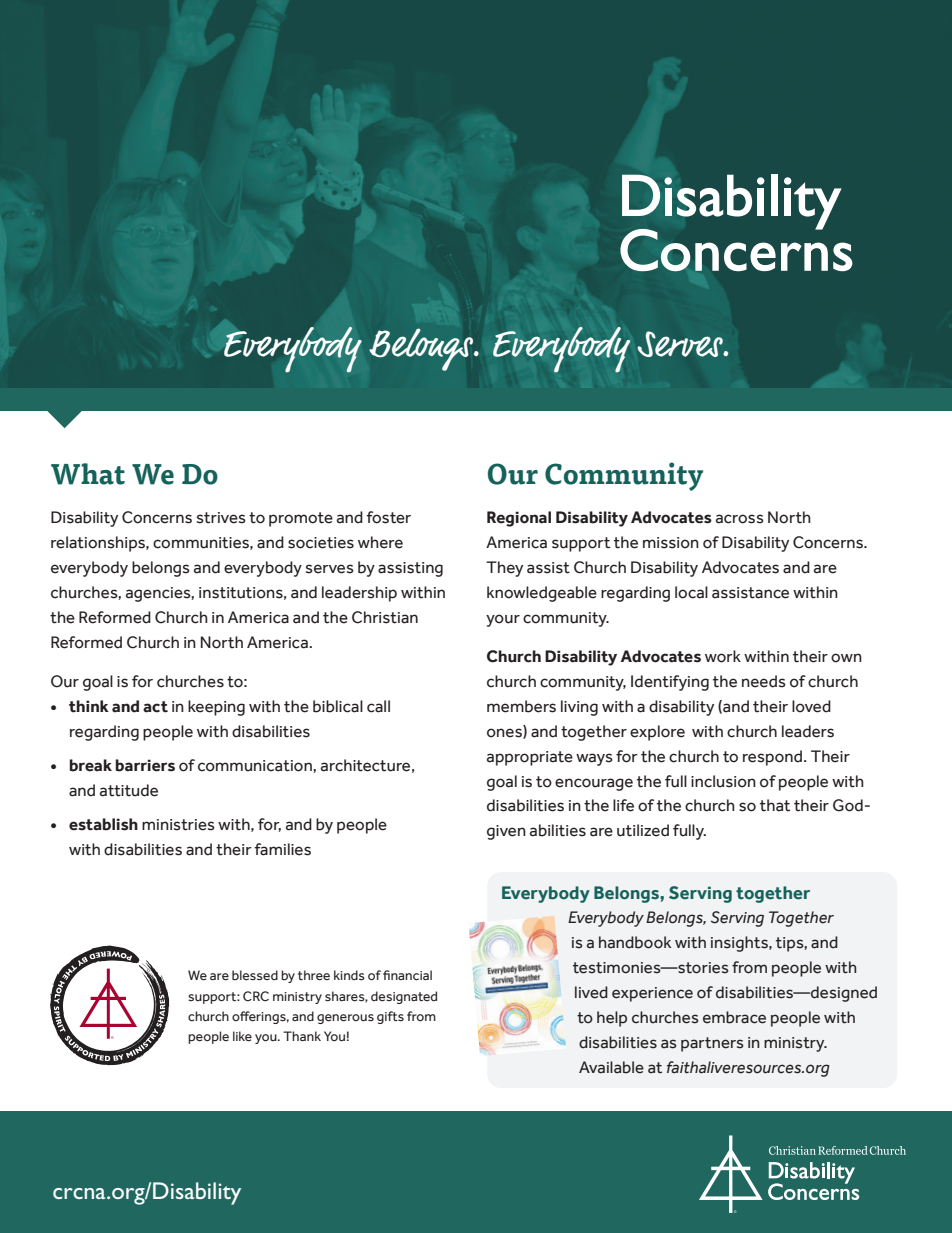  Describe the element at coordinates (242, 1036) in the document. I see `like` at that location.
